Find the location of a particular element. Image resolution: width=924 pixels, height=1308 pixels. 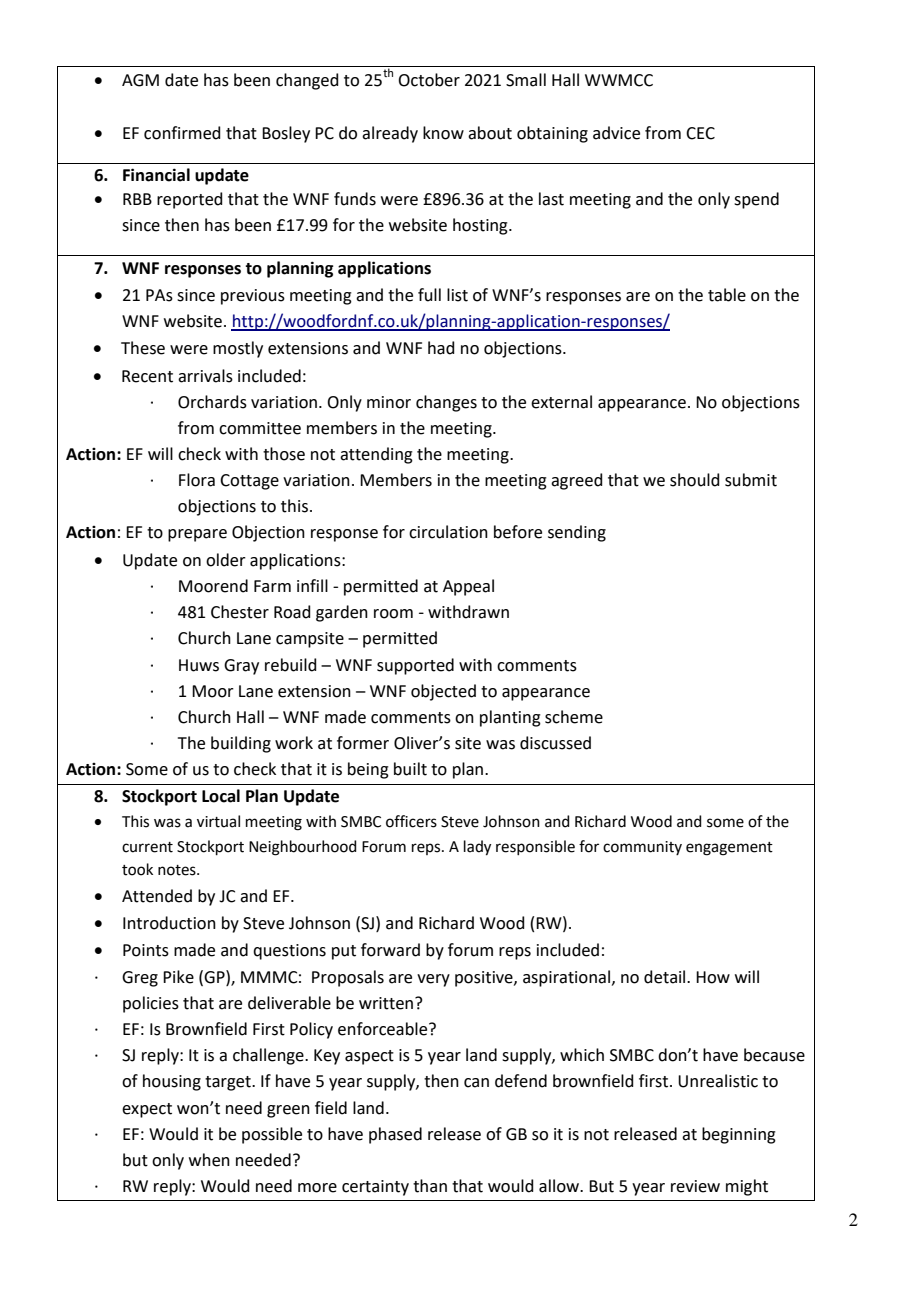

review is located at coordinates (695, 1186).
